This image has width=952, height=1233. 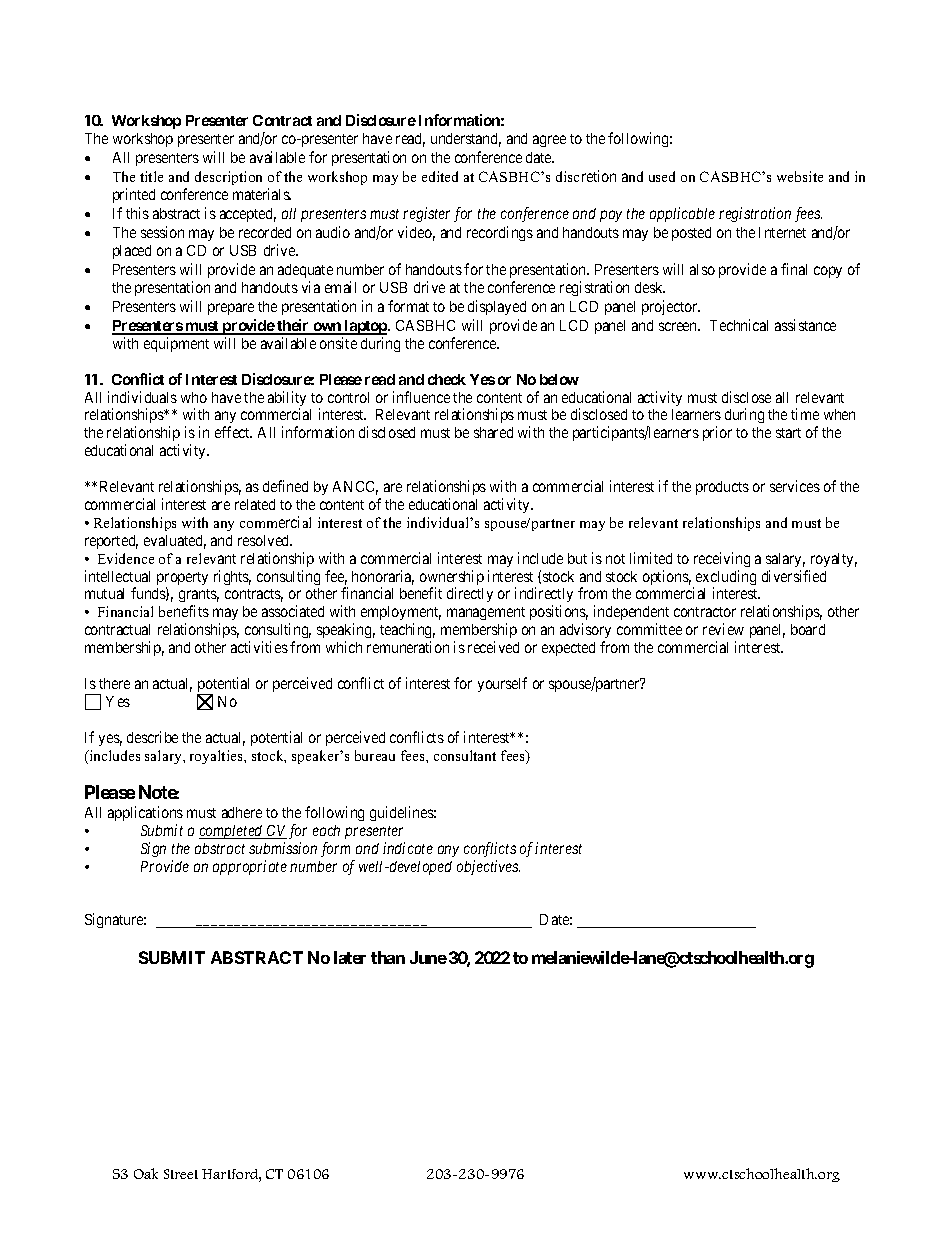 I want to click on June, so click(x=428, y=957).
